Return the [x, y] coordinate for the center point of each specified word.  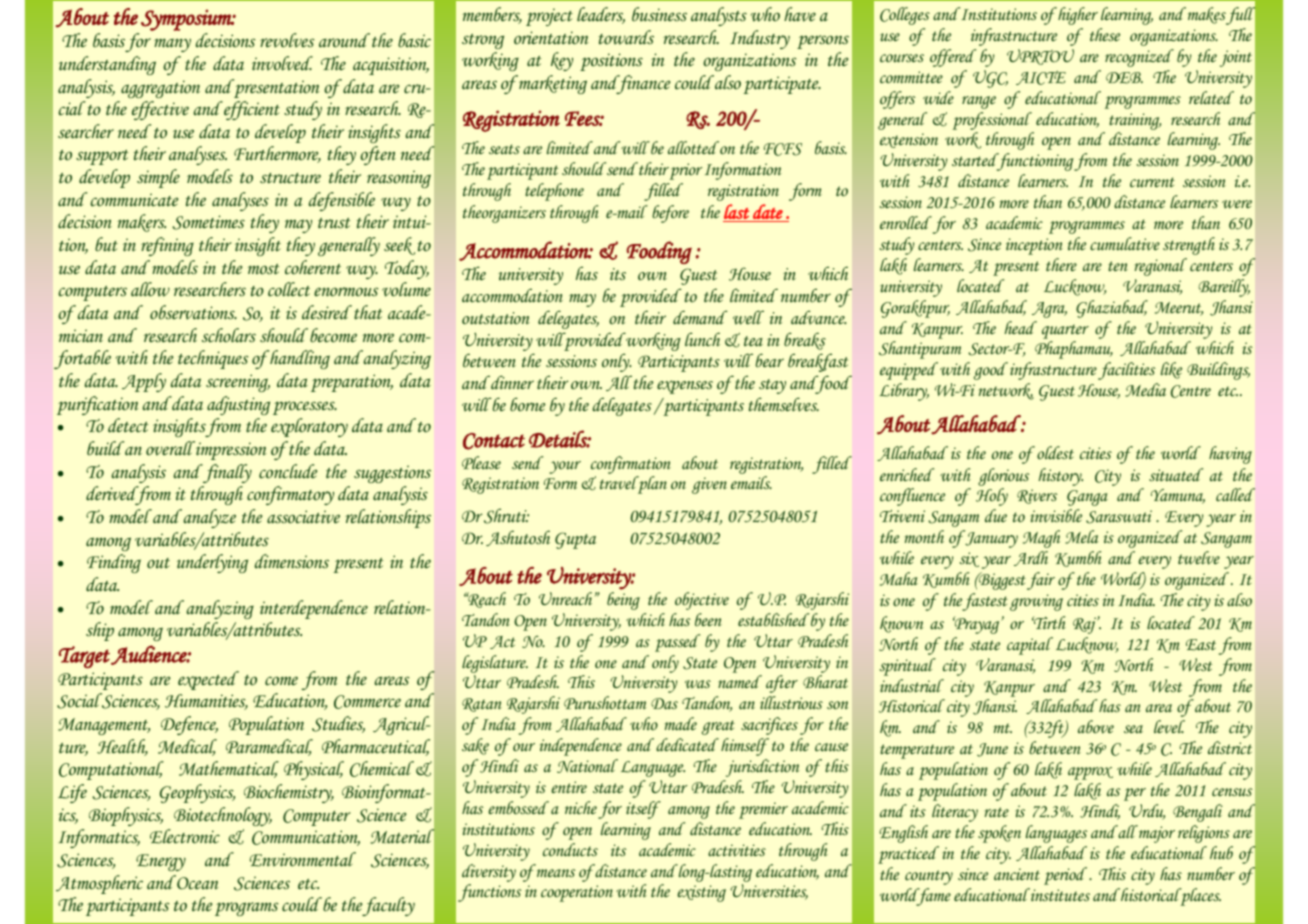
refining [167, 246]
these [1105, 34]
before [670, 214]
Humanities [206, 702]
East [1201, 645]
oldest [1055, 452]
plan [651, 485]
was [698, 684]
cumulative [1125, 244]
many [172, 45]
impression [230, 450]
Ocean [197, 882]
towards [626, 37]
